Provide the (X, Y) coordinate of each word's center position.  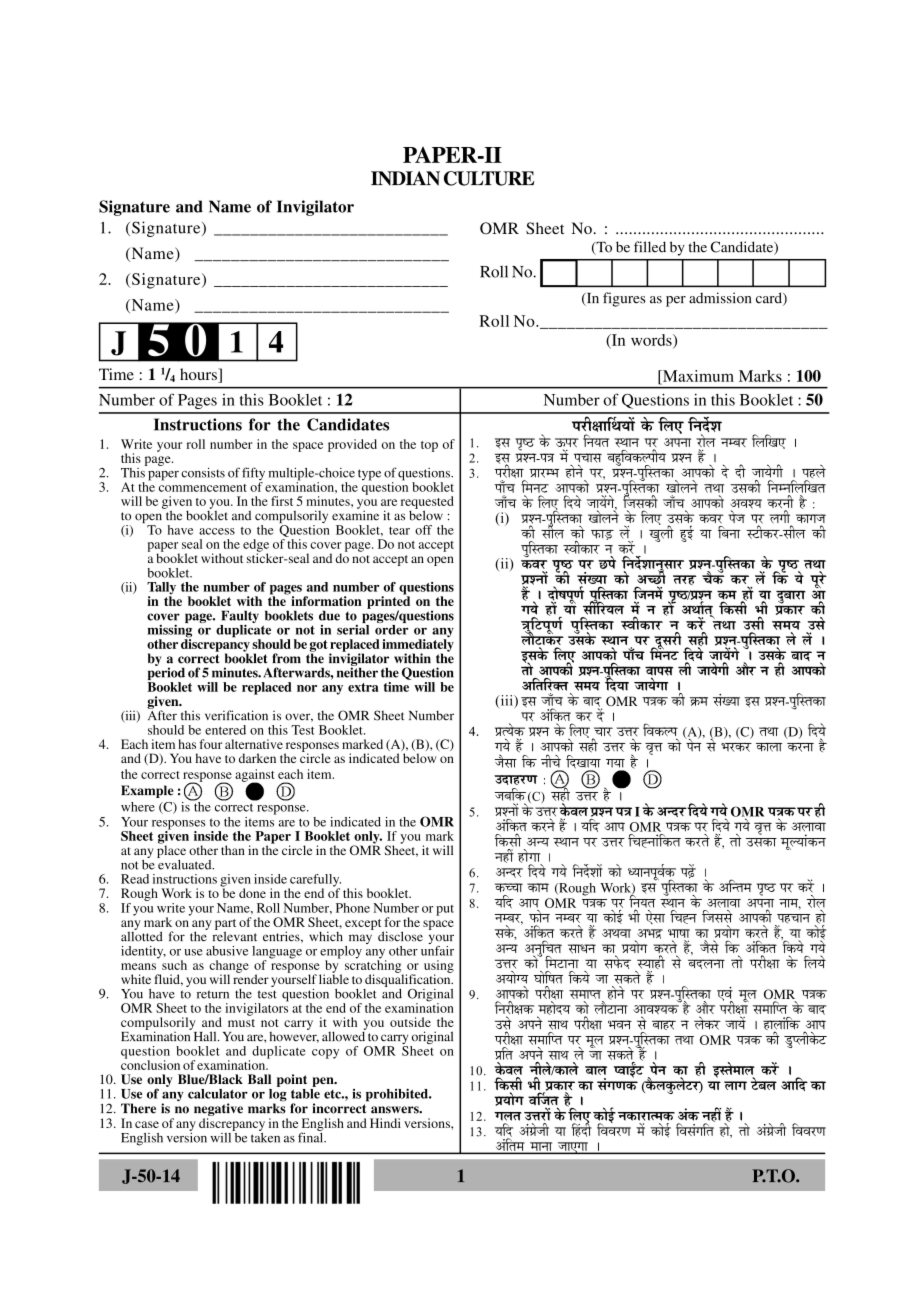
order (392, 630)
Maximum (697, 376)
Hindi (385, 1123)
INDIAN (405, 178)
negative (218, 1109)
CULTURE (489, 178)
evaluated (185, 863)
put (445, 910)
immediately (418, 645)
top (429, 446)
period (166, 674)
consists (203, 472)
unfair (437, 949)
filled (650, 247)
